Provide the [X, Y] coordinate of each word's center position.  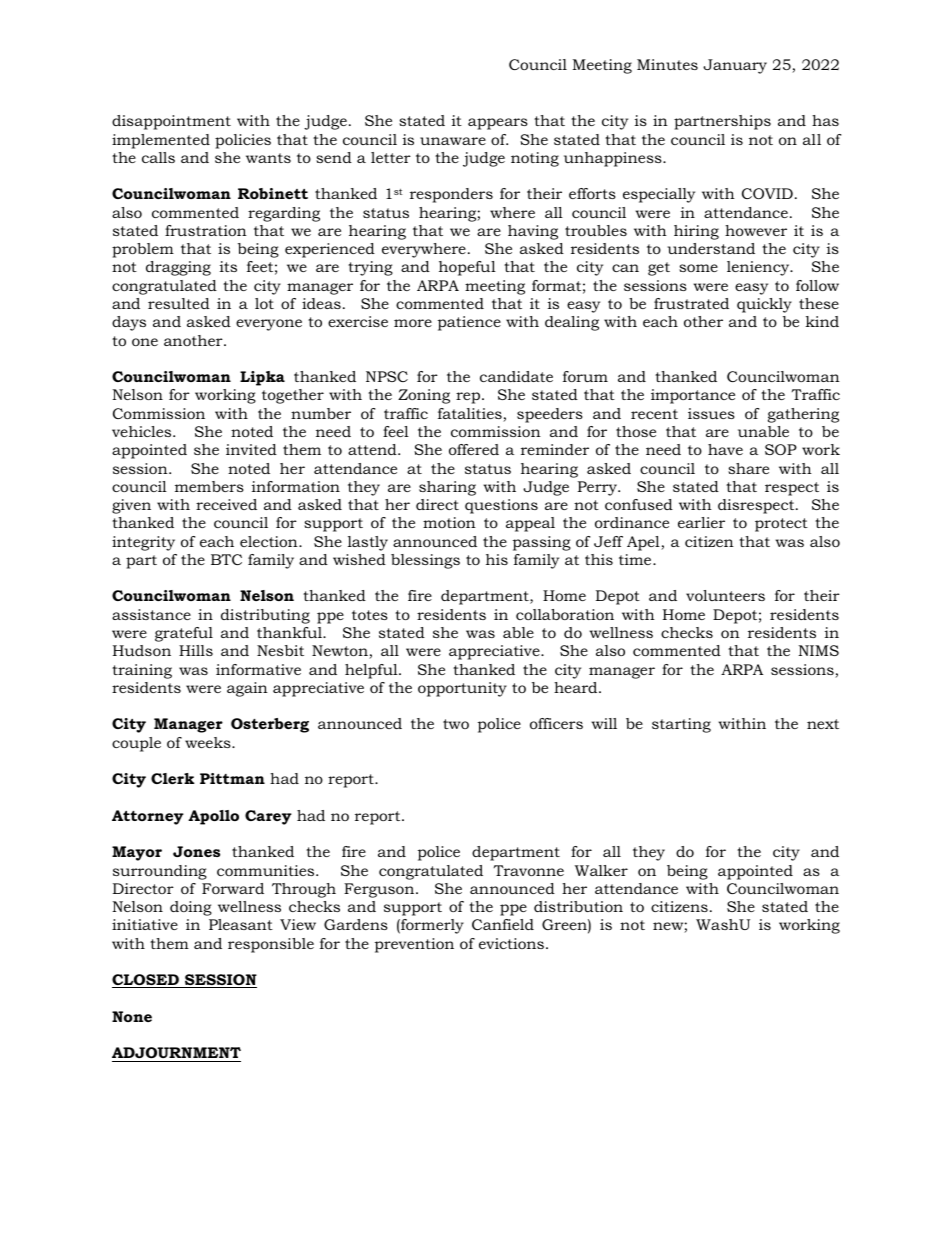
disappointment [171, 122]
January [735, 66]
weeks [209, 742]
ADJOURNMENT [176, 1052]
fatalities [471, 415]
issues [711, 413]
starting [681, 725]
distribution [578, 906]
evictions [511, 943]
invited [251, 449]
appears [498, 124]
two [456, 724]
